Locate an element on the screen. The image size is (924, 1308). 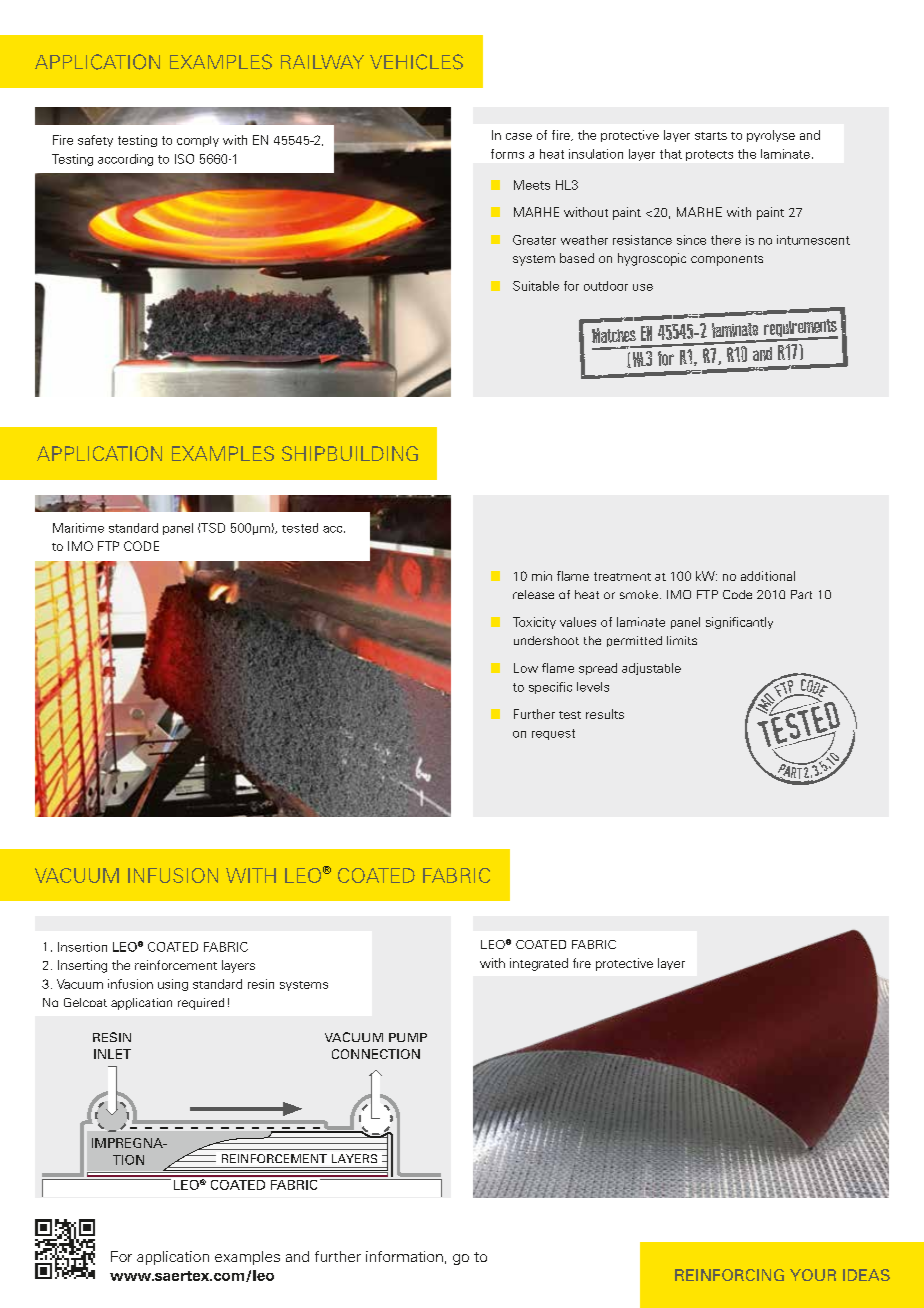
INLET is located at coordinates (112, 1054).
